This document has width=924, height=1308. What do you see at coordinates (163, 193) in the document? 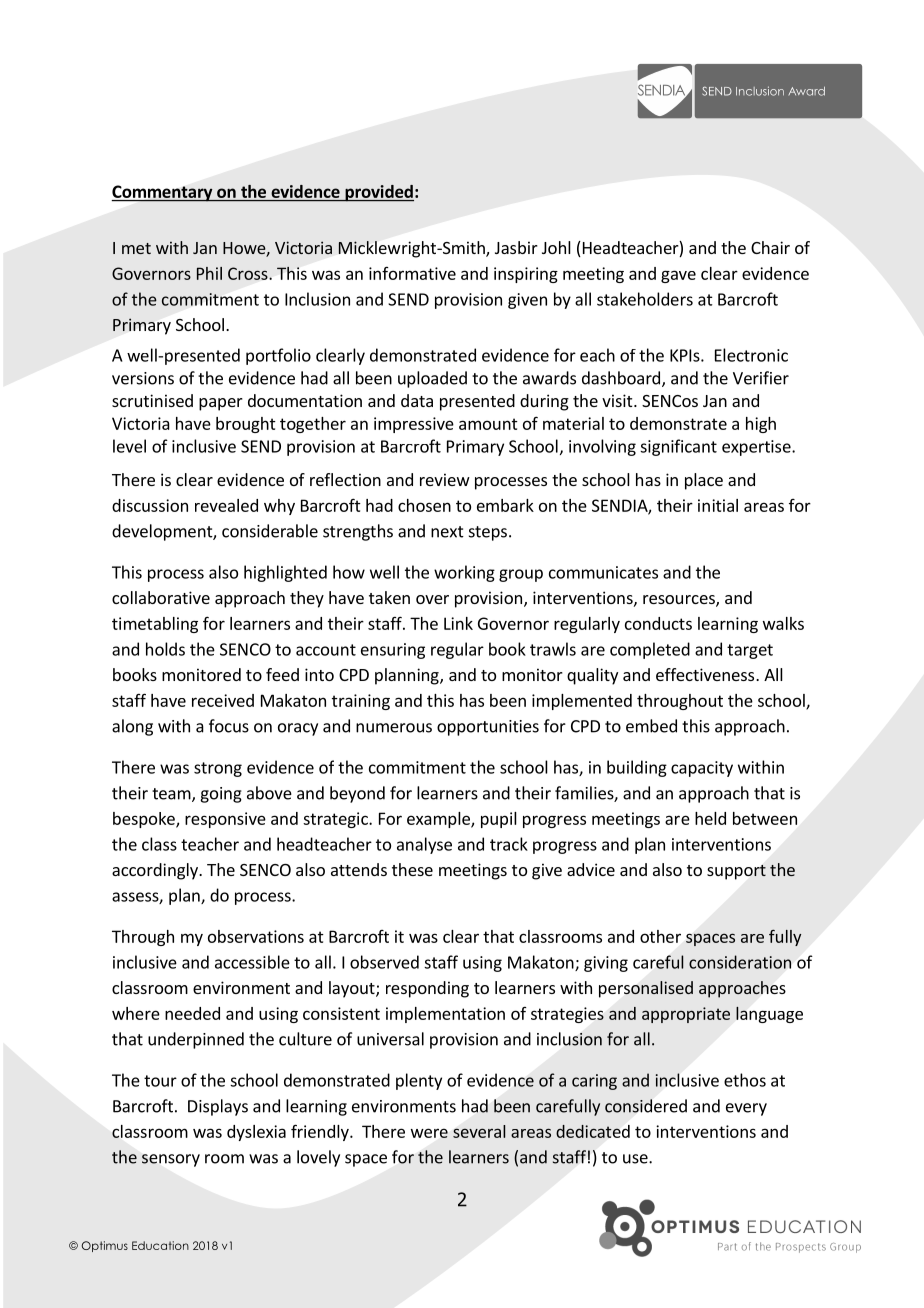
I see `Commentary` at bounding box center [163, 193].
